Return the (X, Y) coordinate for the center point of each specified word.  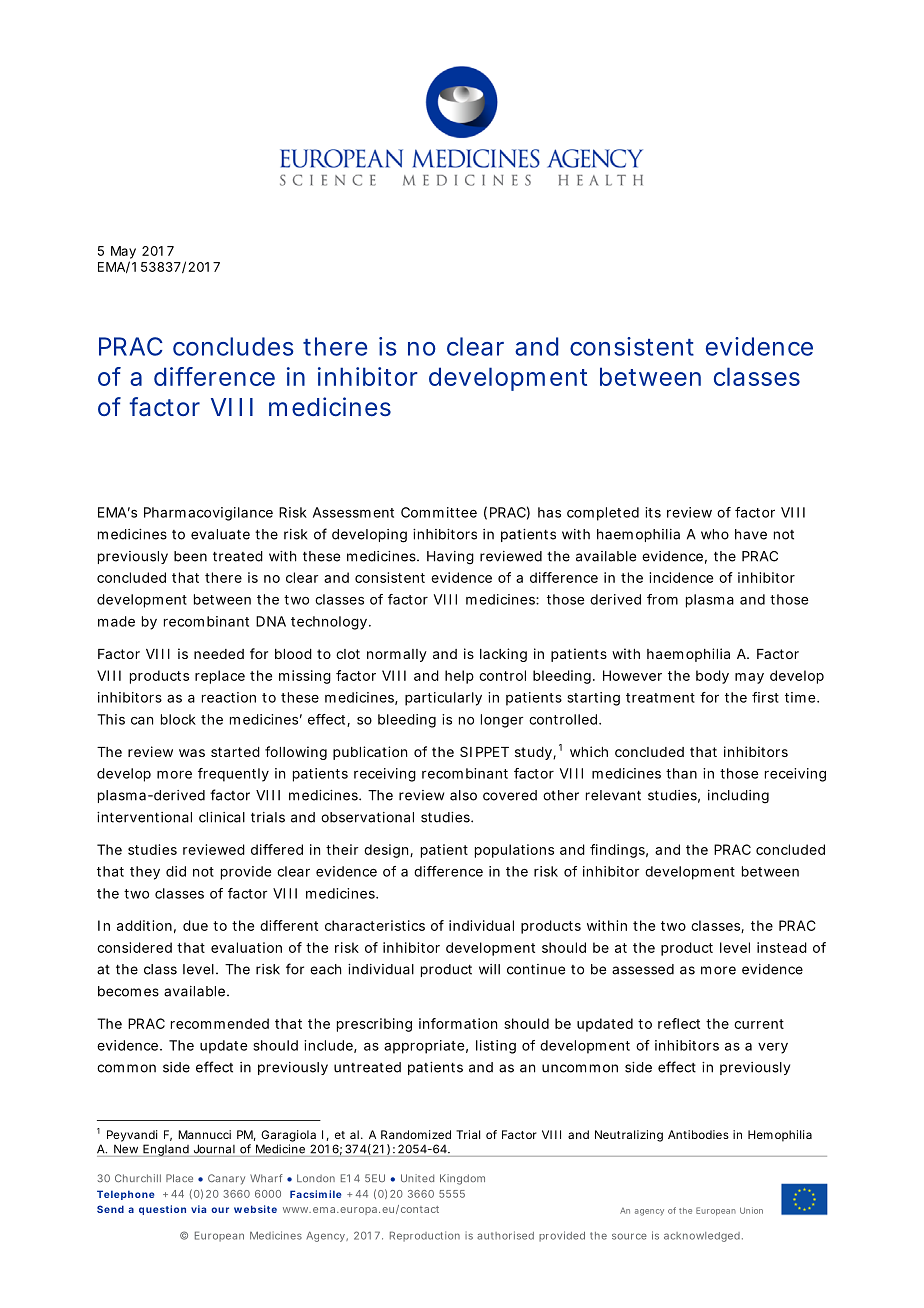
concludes (233, 346)
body (712, 677)
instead (782, 947)
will (489, 969)
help (459, 677)
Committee (439, 512)
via (198, 1209)
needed (219, 654)
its (653, 512)
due (195, 925)
